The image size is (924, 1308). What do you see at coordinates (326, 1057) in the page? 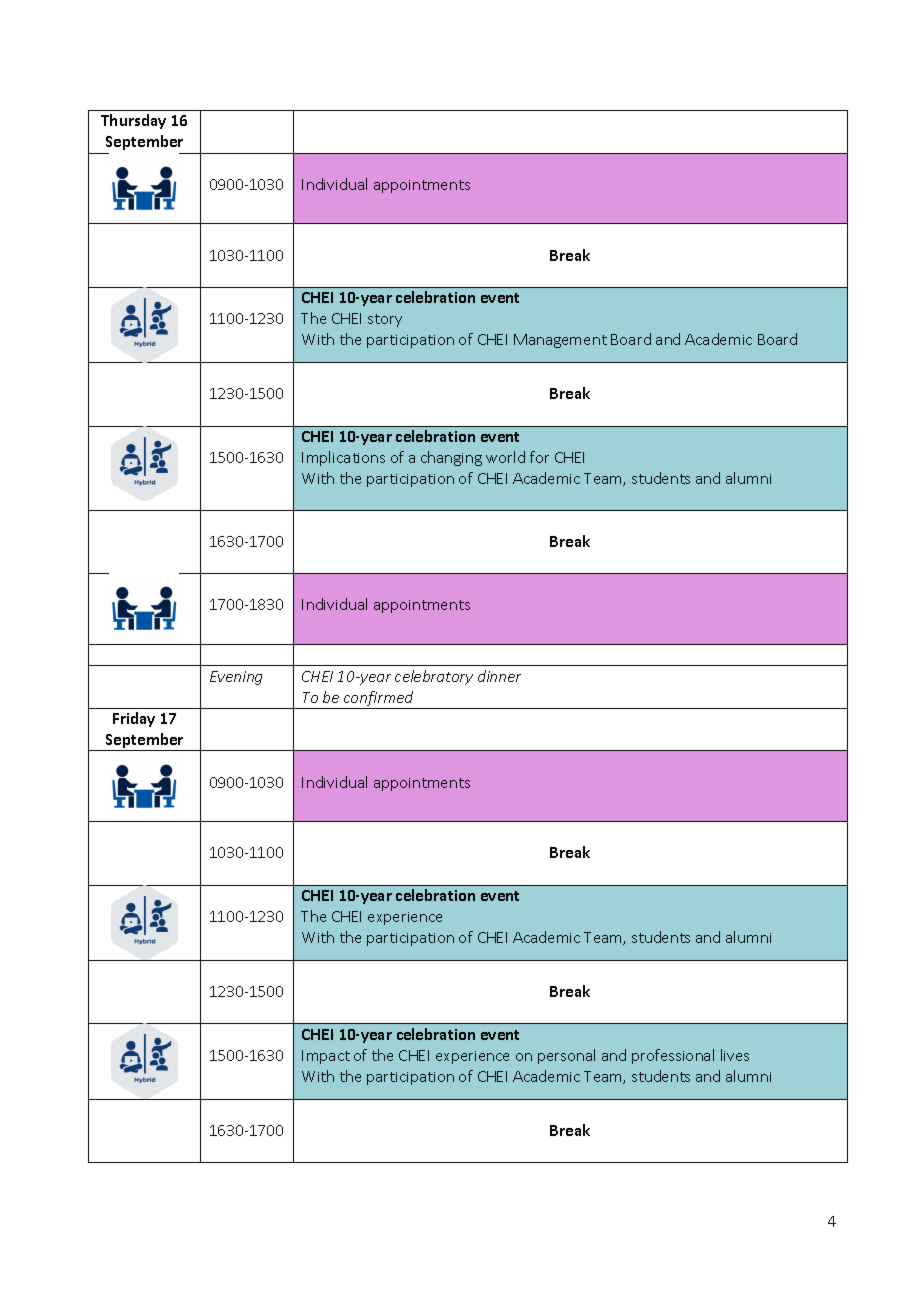
I see `Impact` at bounding box center [326, 1057].
